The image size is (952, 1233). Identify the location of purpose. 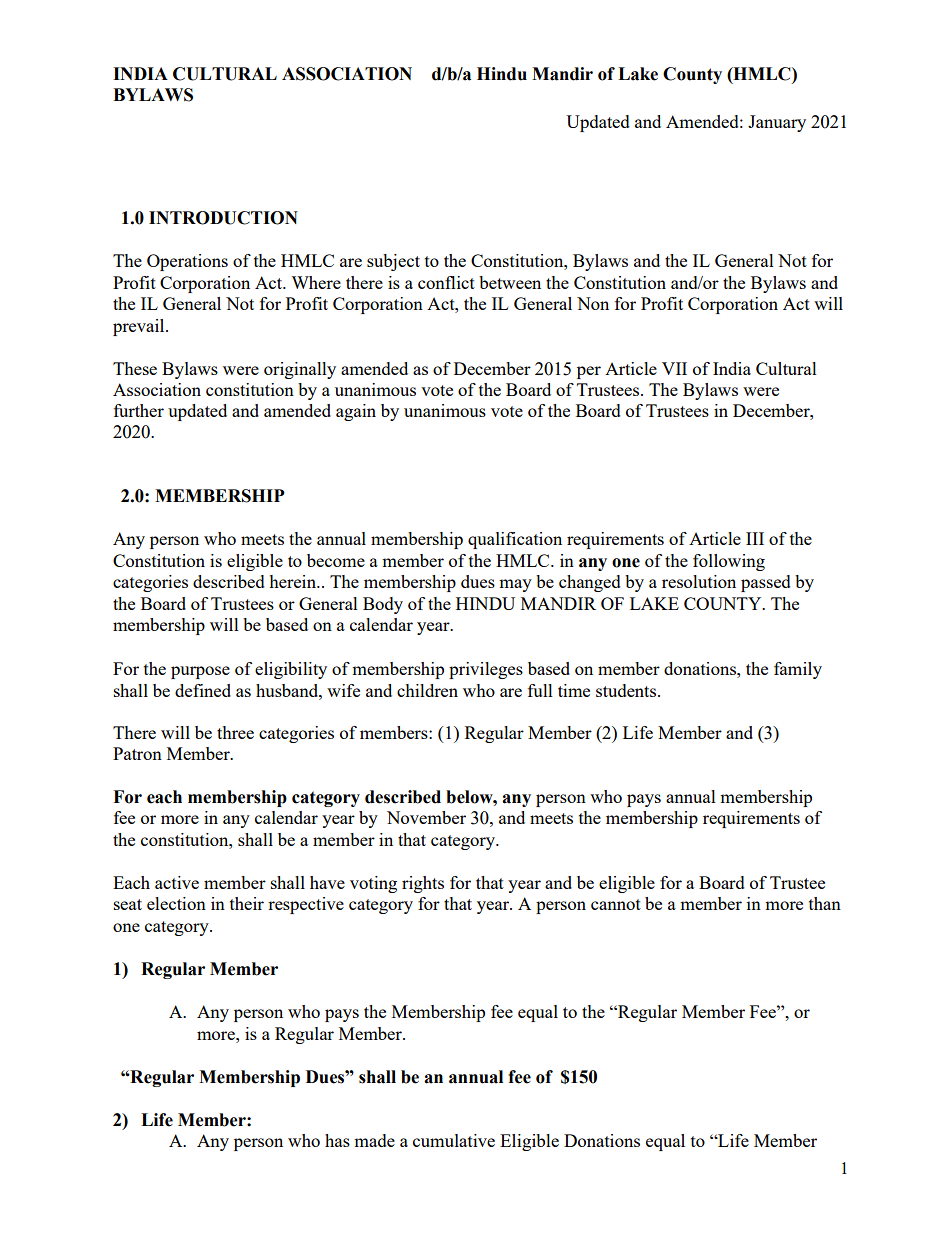
(200, 672).
